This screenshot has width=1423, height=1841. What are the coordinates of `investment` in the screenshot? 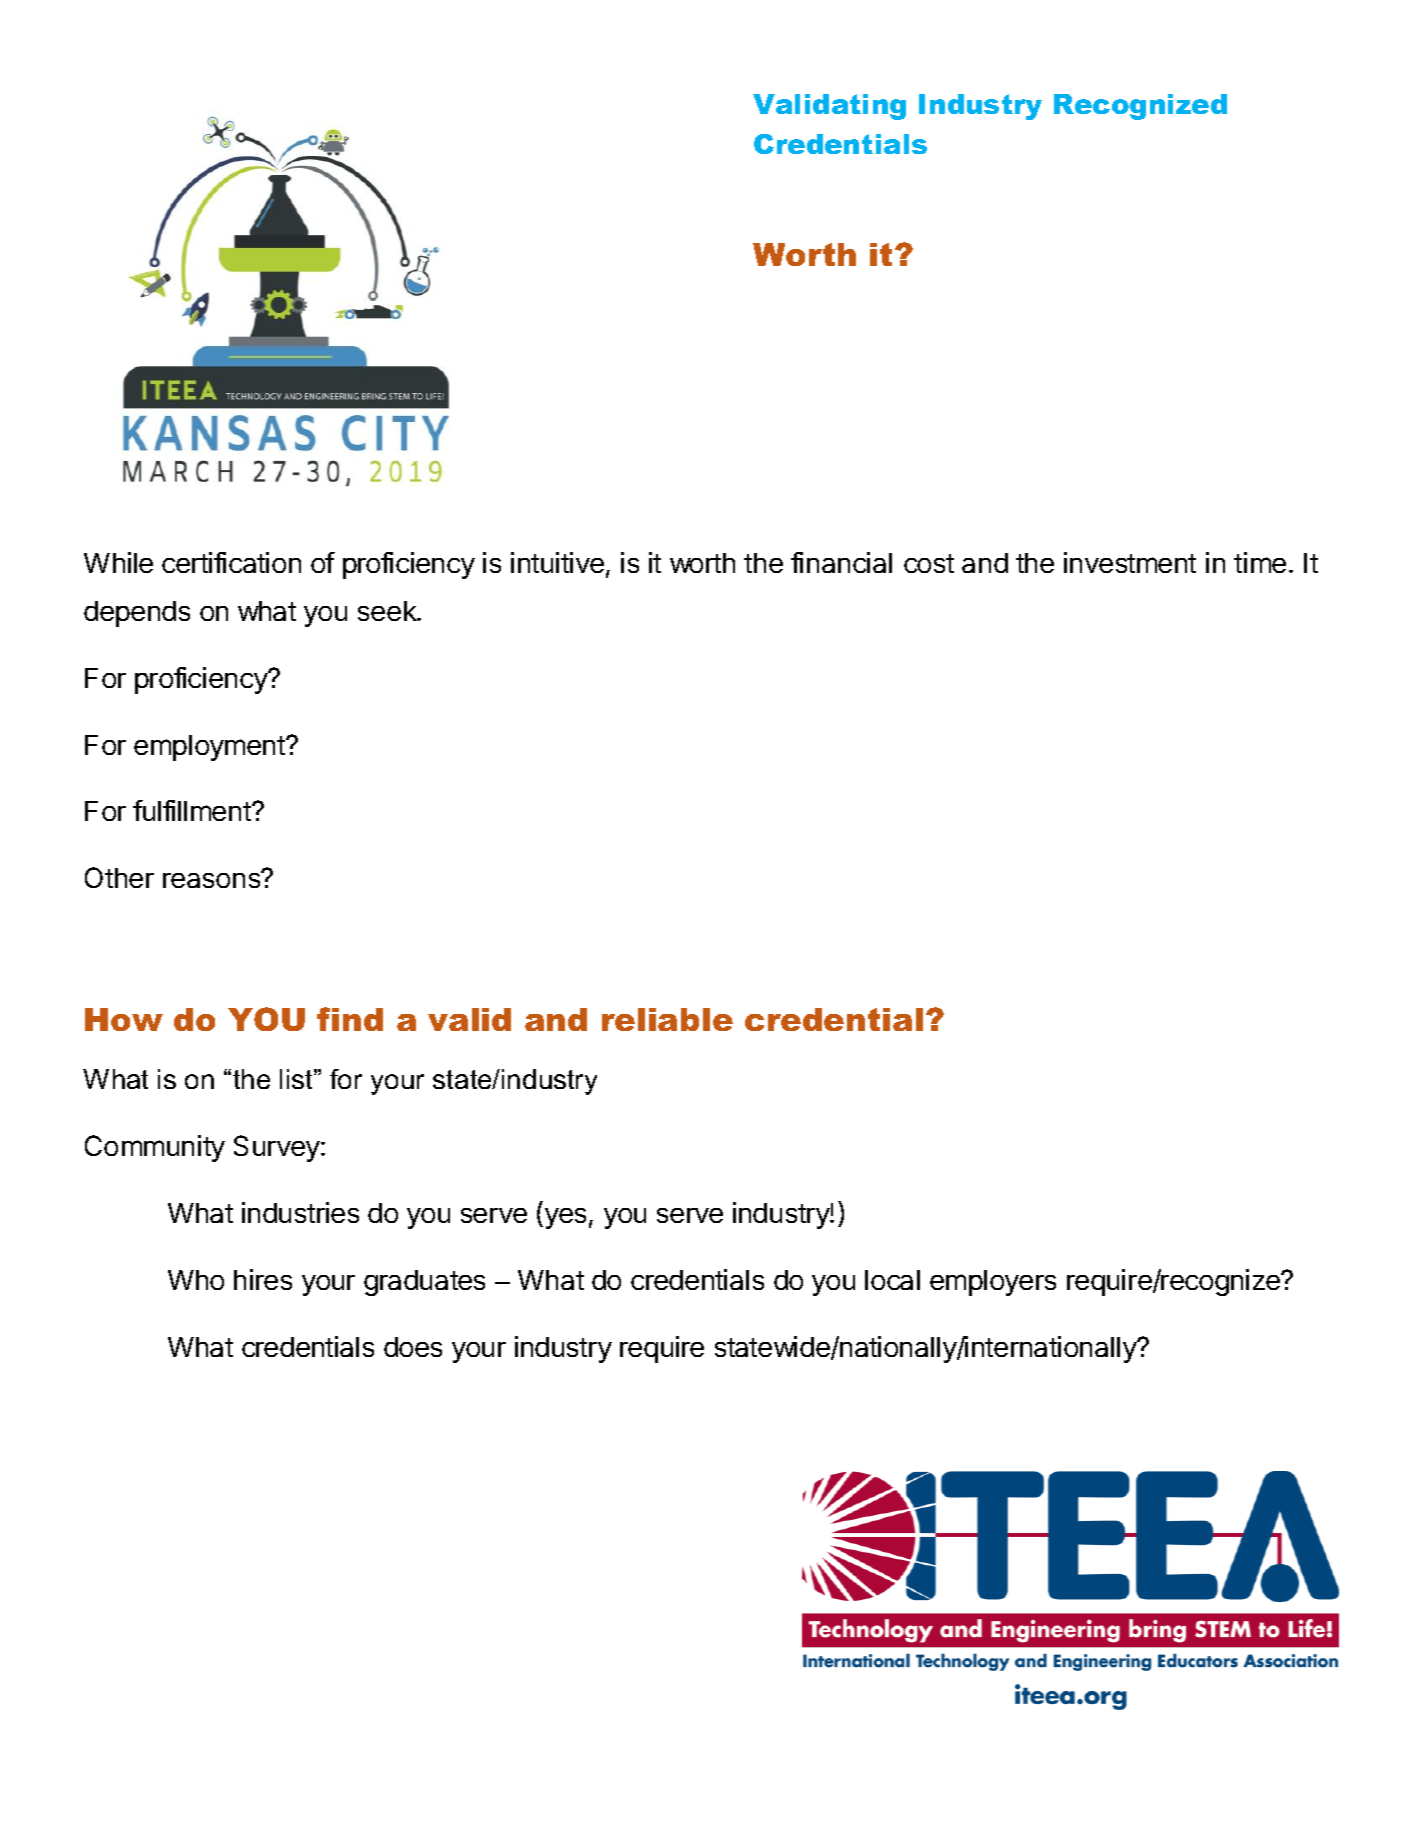 It's located at (1130, 562).
